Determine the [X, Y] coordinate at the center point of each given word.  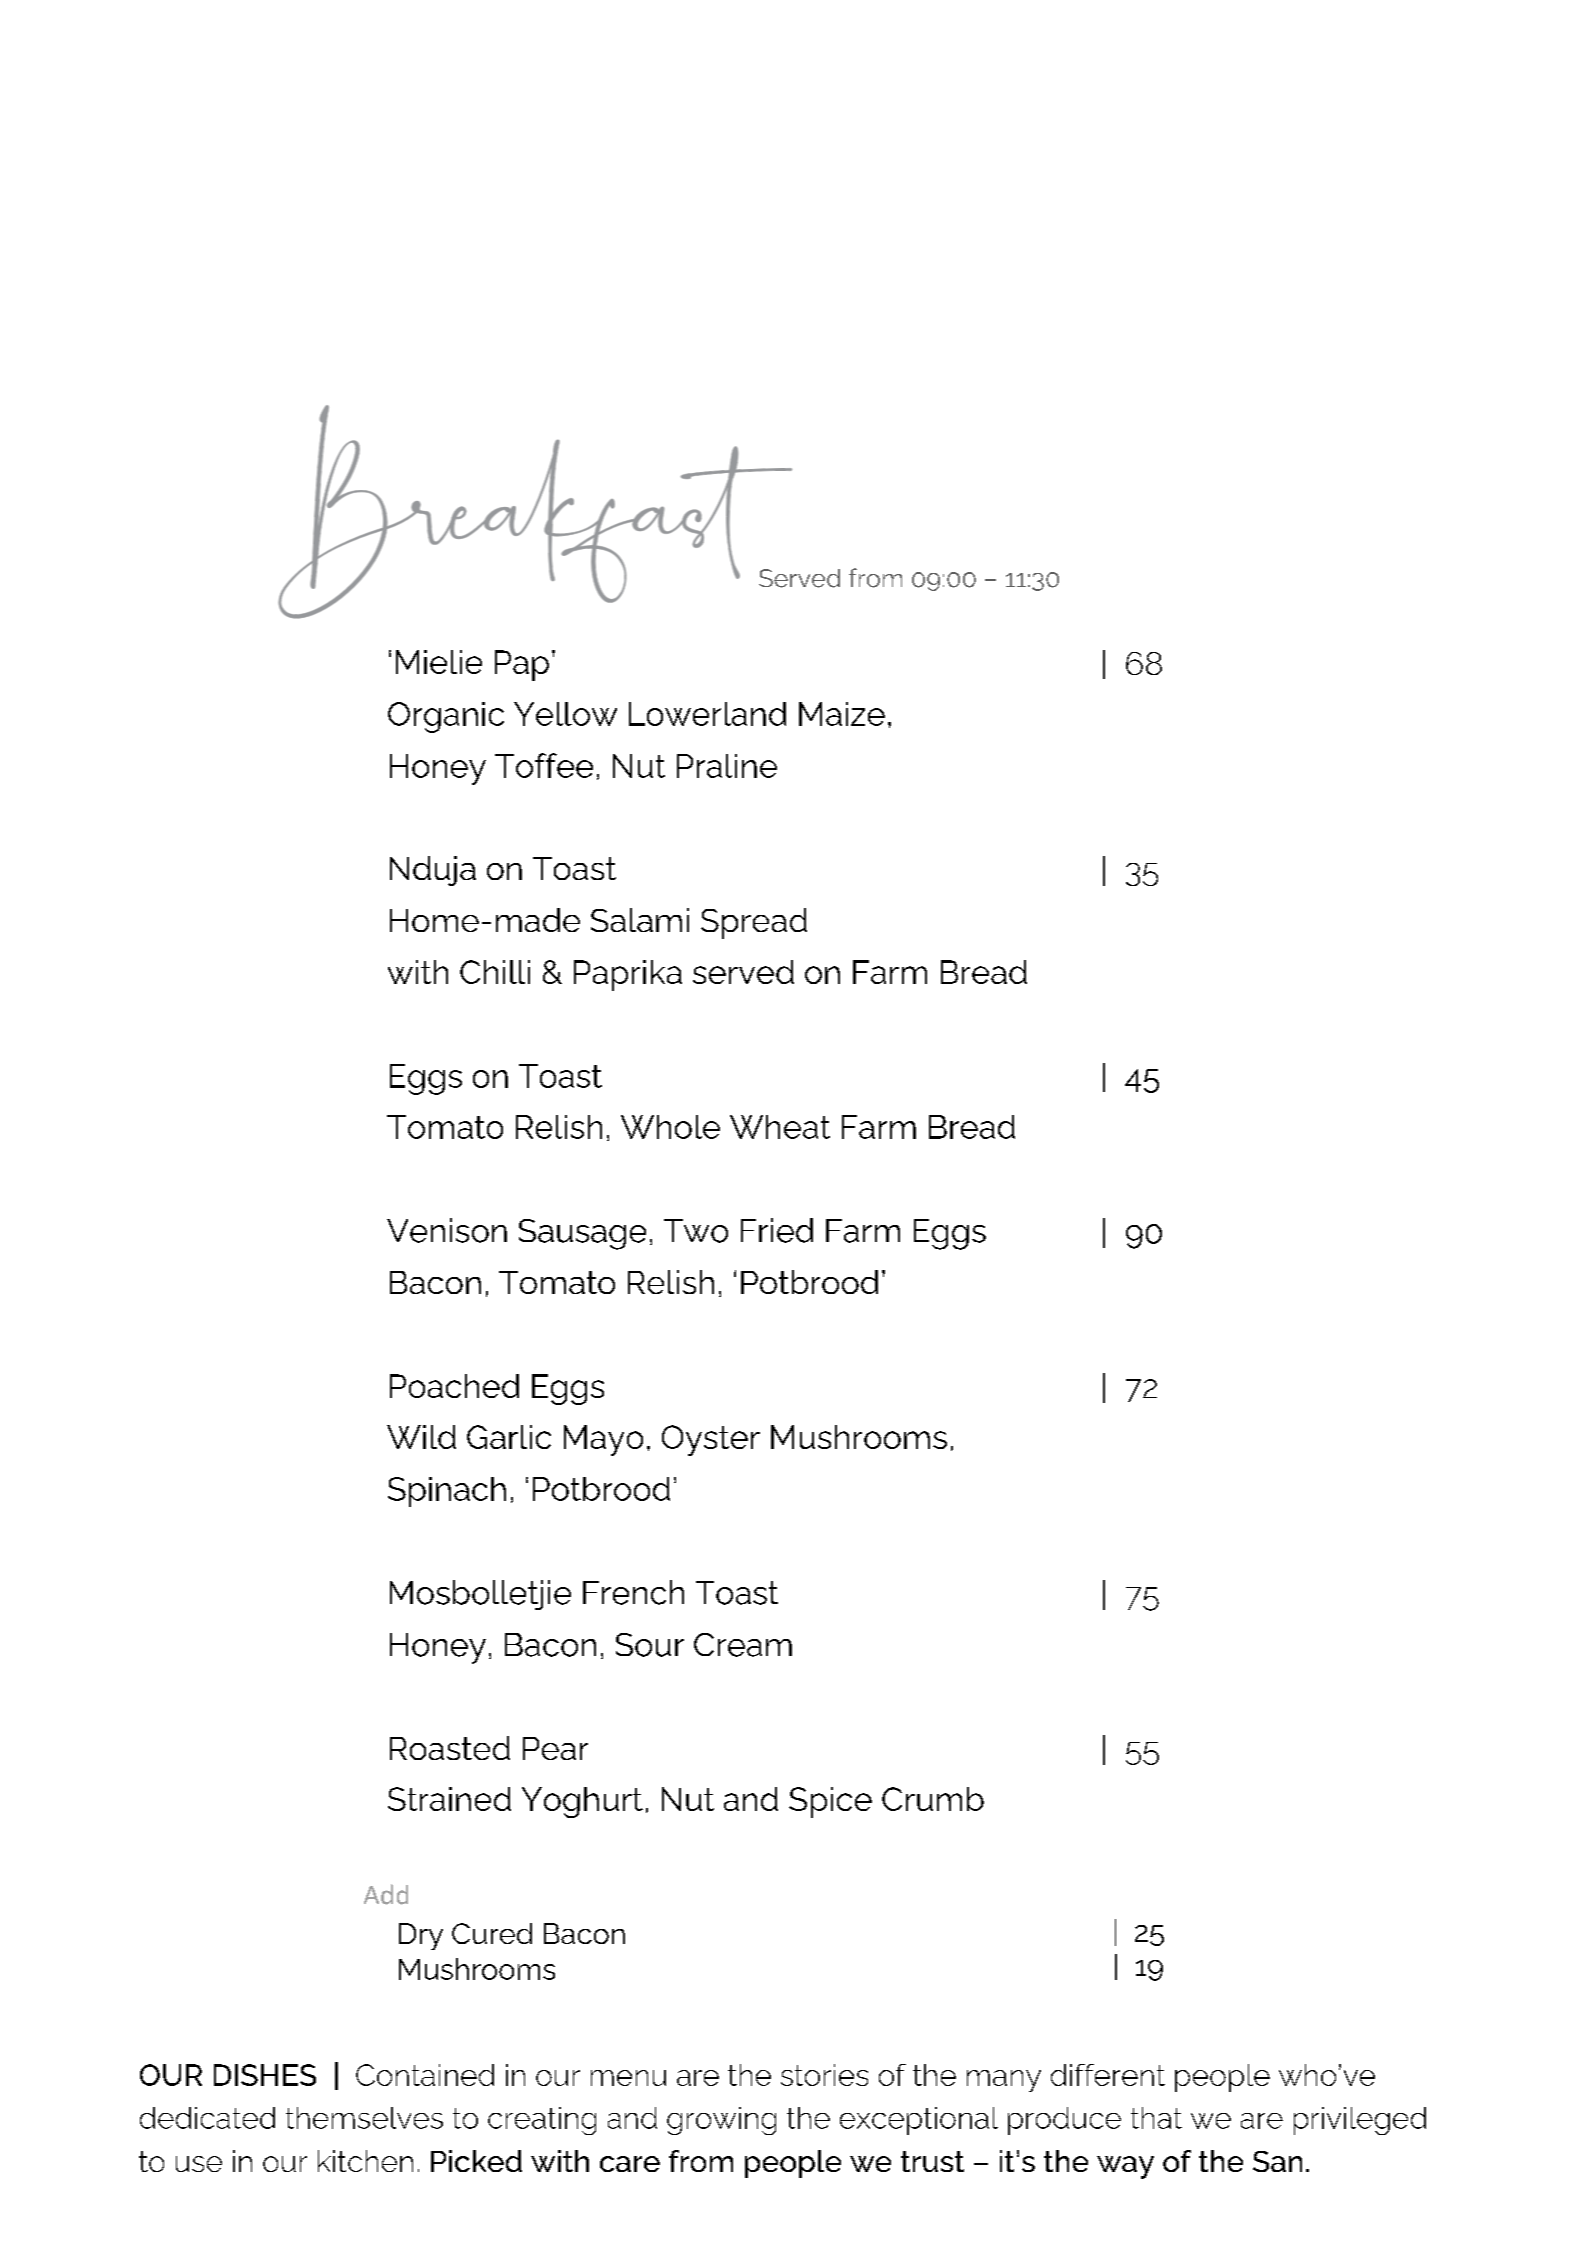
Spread [754, 923]
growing [721, 2121]
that [1156, 2118]
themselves [364, 2118]
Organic [446, 717]
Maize [842, 714]
